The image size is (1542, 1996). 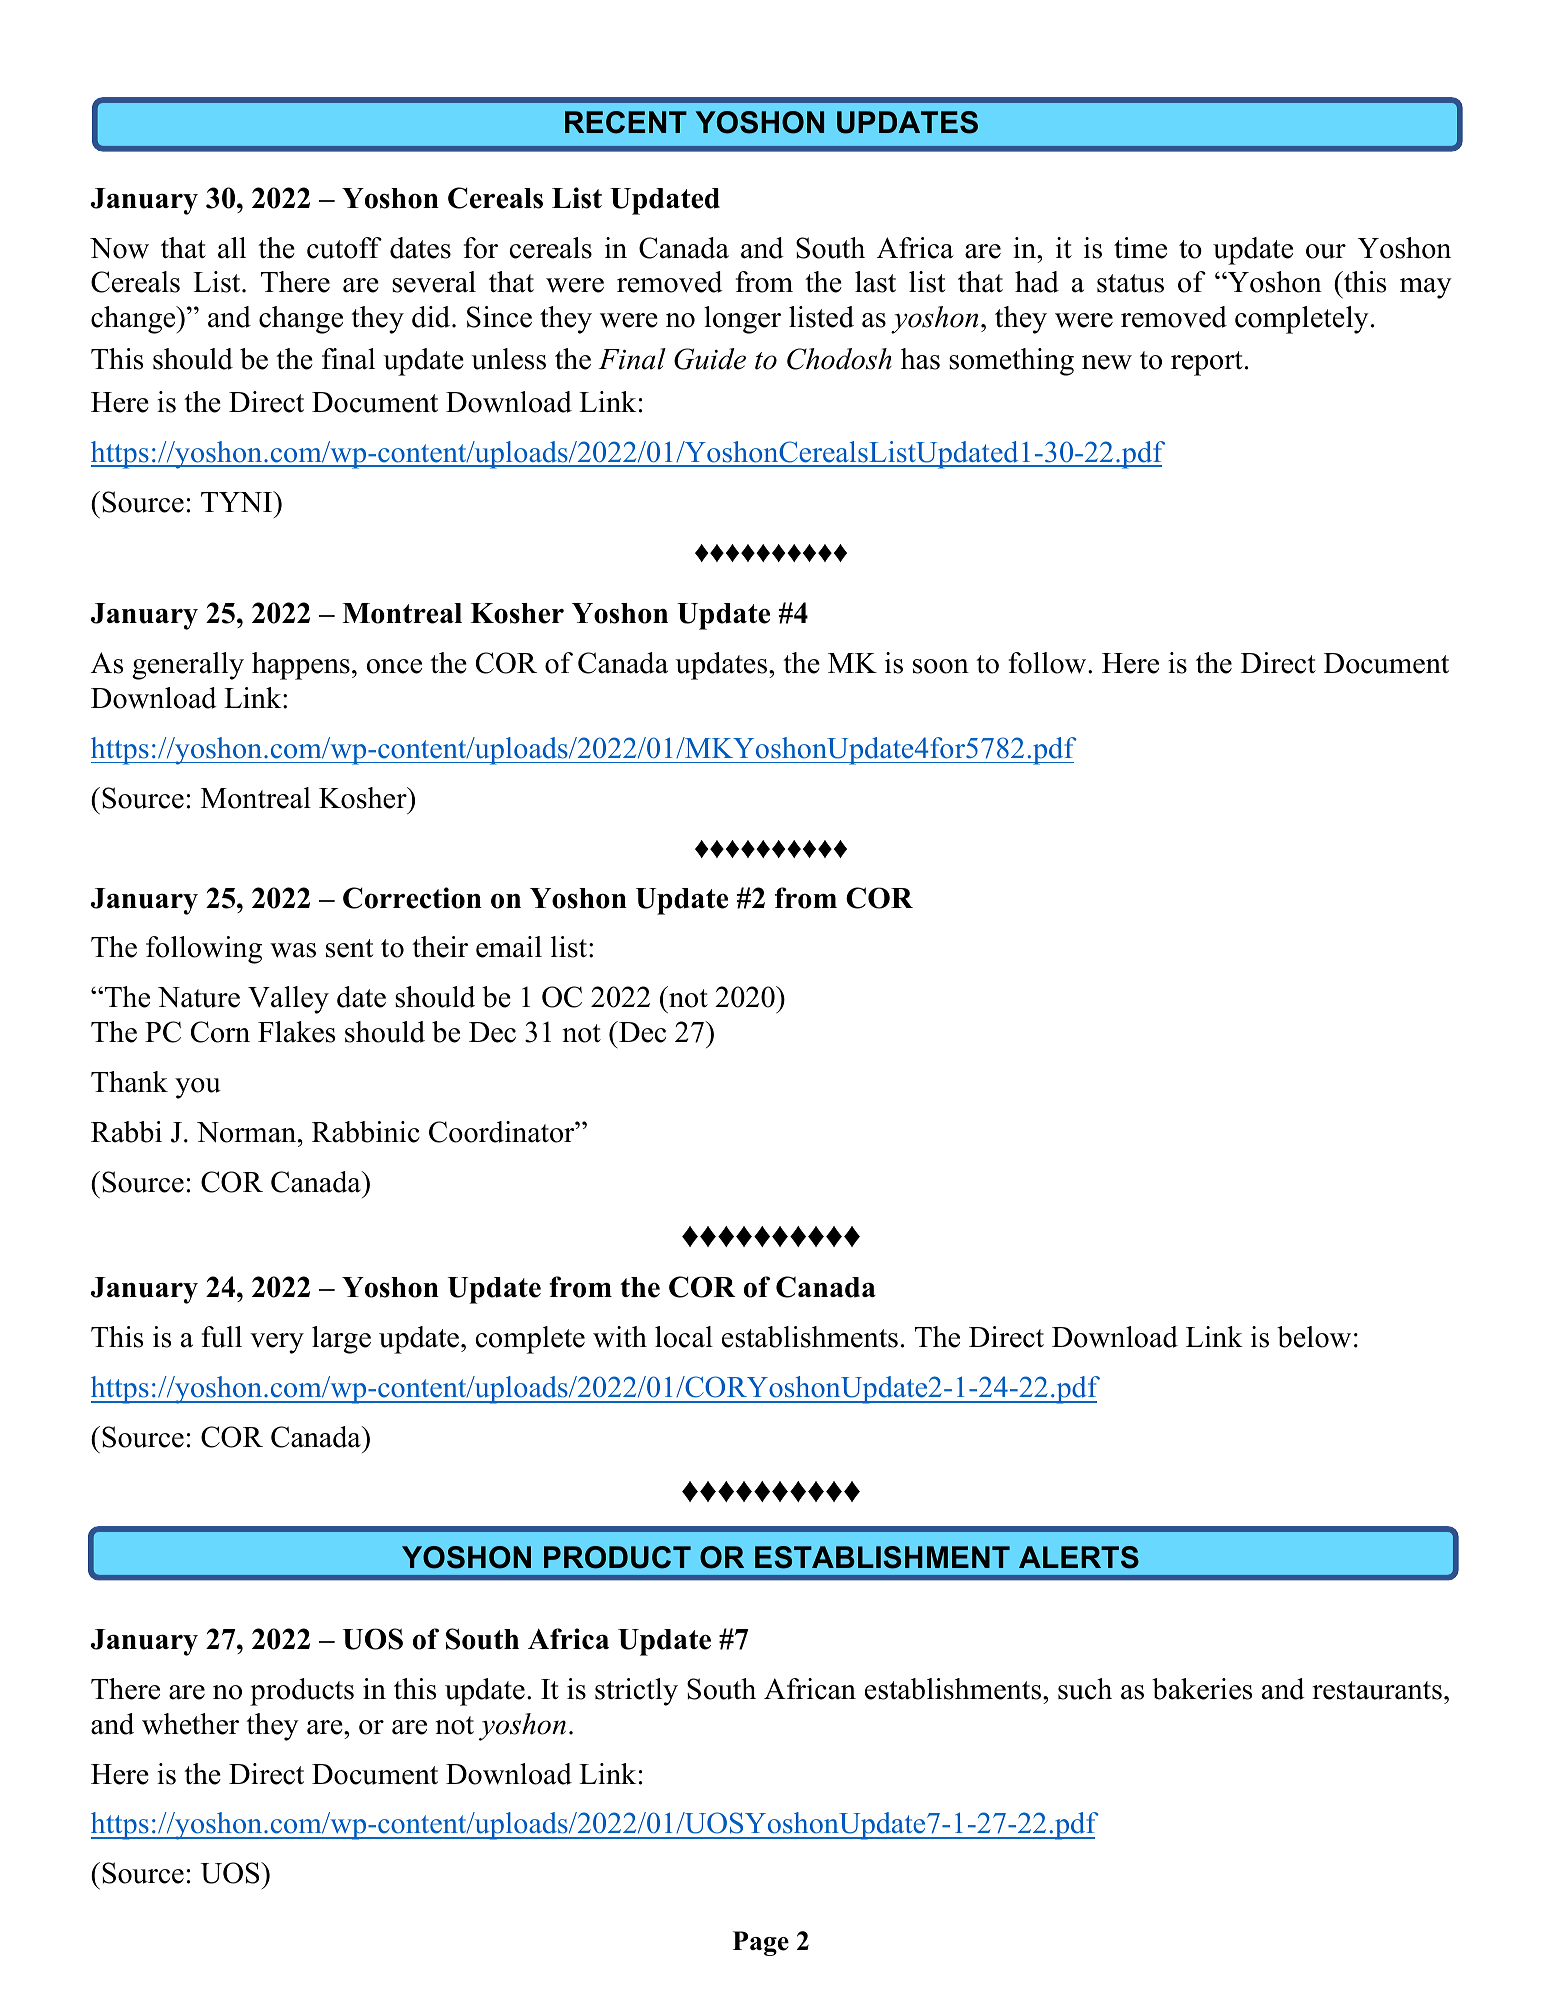 What do you see at coordinates (626, 122) in the document?
I see `RECENT` at bounding box center [626, 122].
